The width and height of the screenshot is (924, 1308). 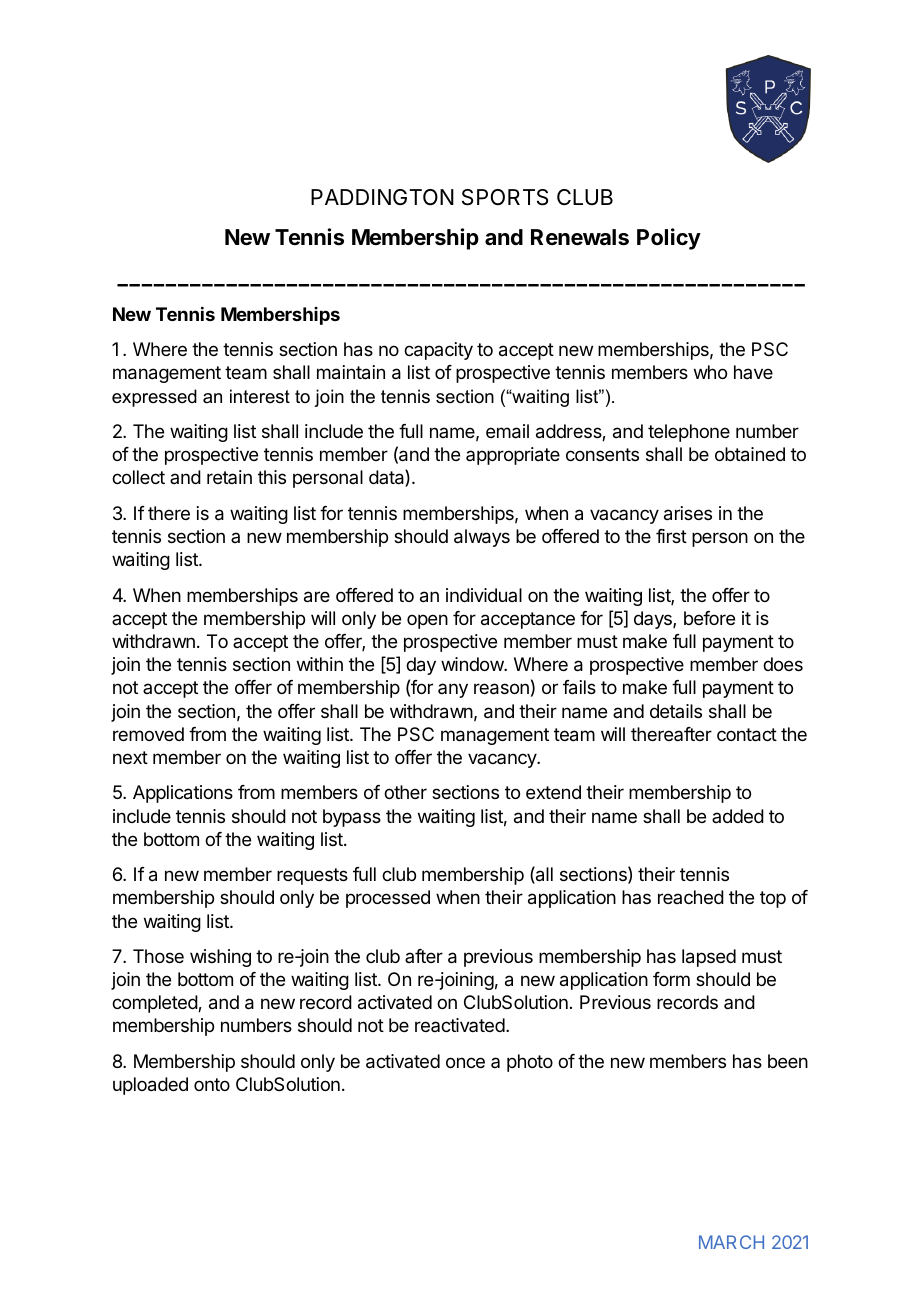 I want to click on Policy, so click(x=669, y=239).
